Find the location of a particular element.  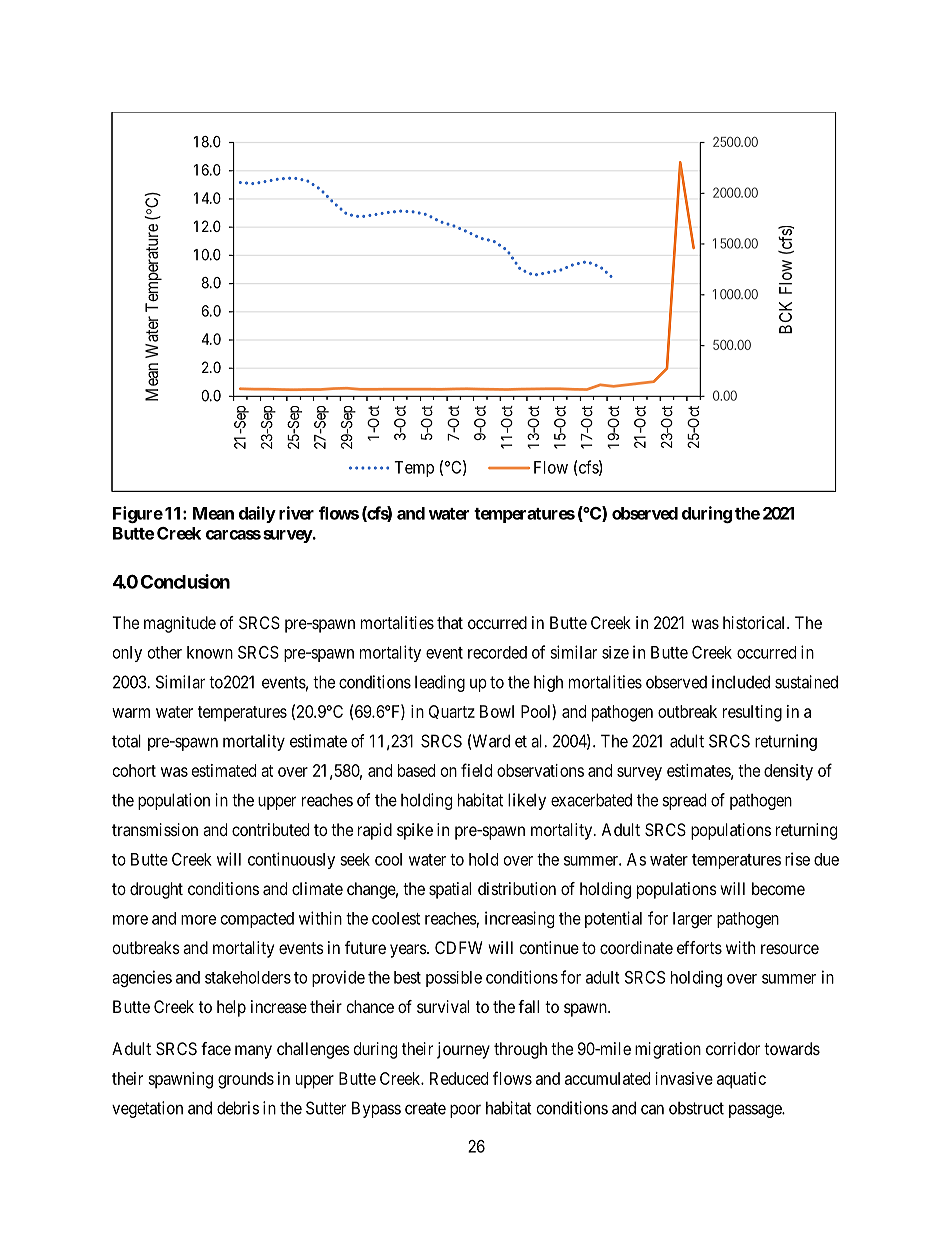

compacted is located at coordinates (257, 920).
